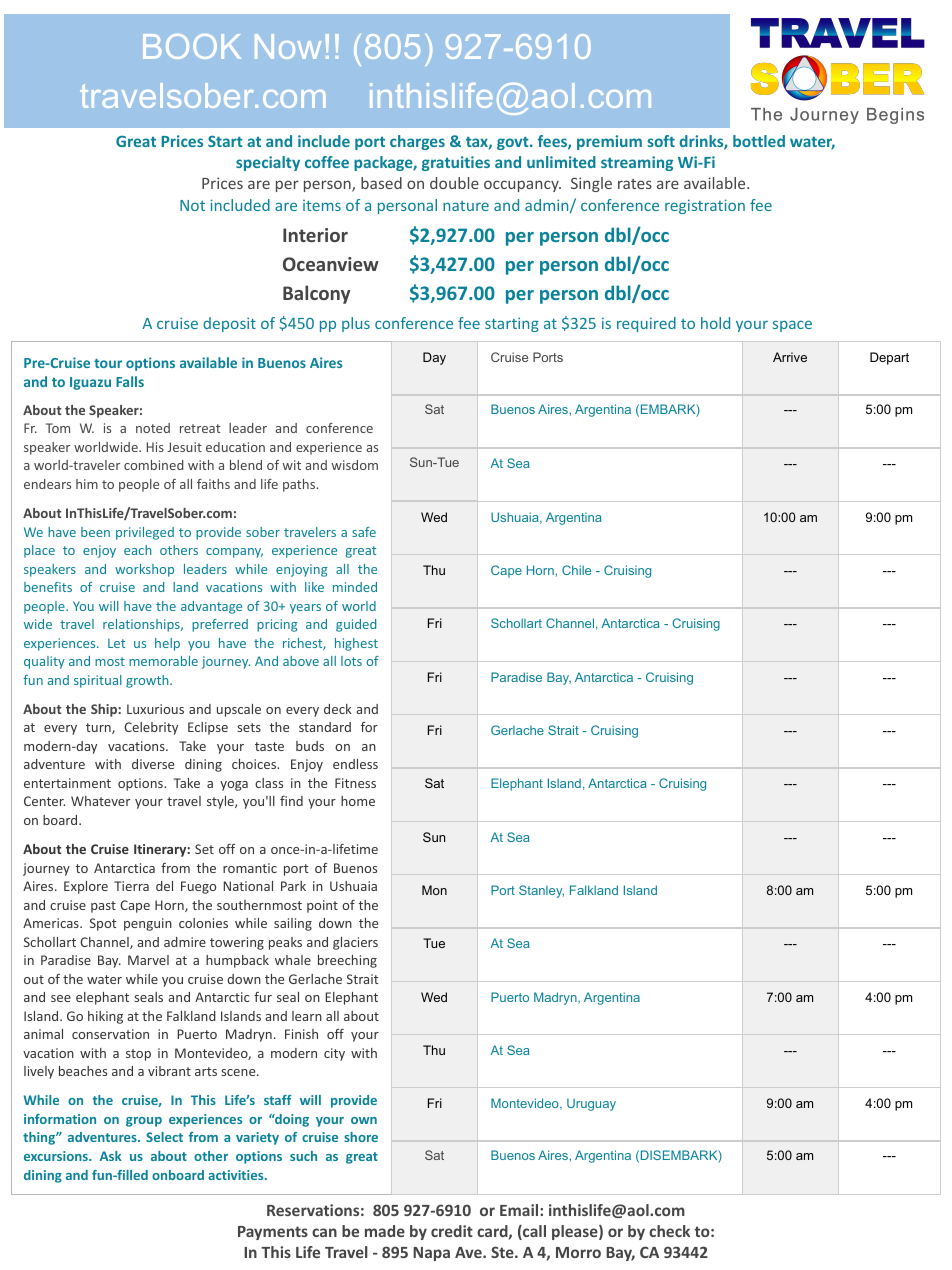 The image size is (952, 1270). What do you see at coordinates (417, 142) in the screenshot?
I see `charges` at bounding box center [417, 142].
